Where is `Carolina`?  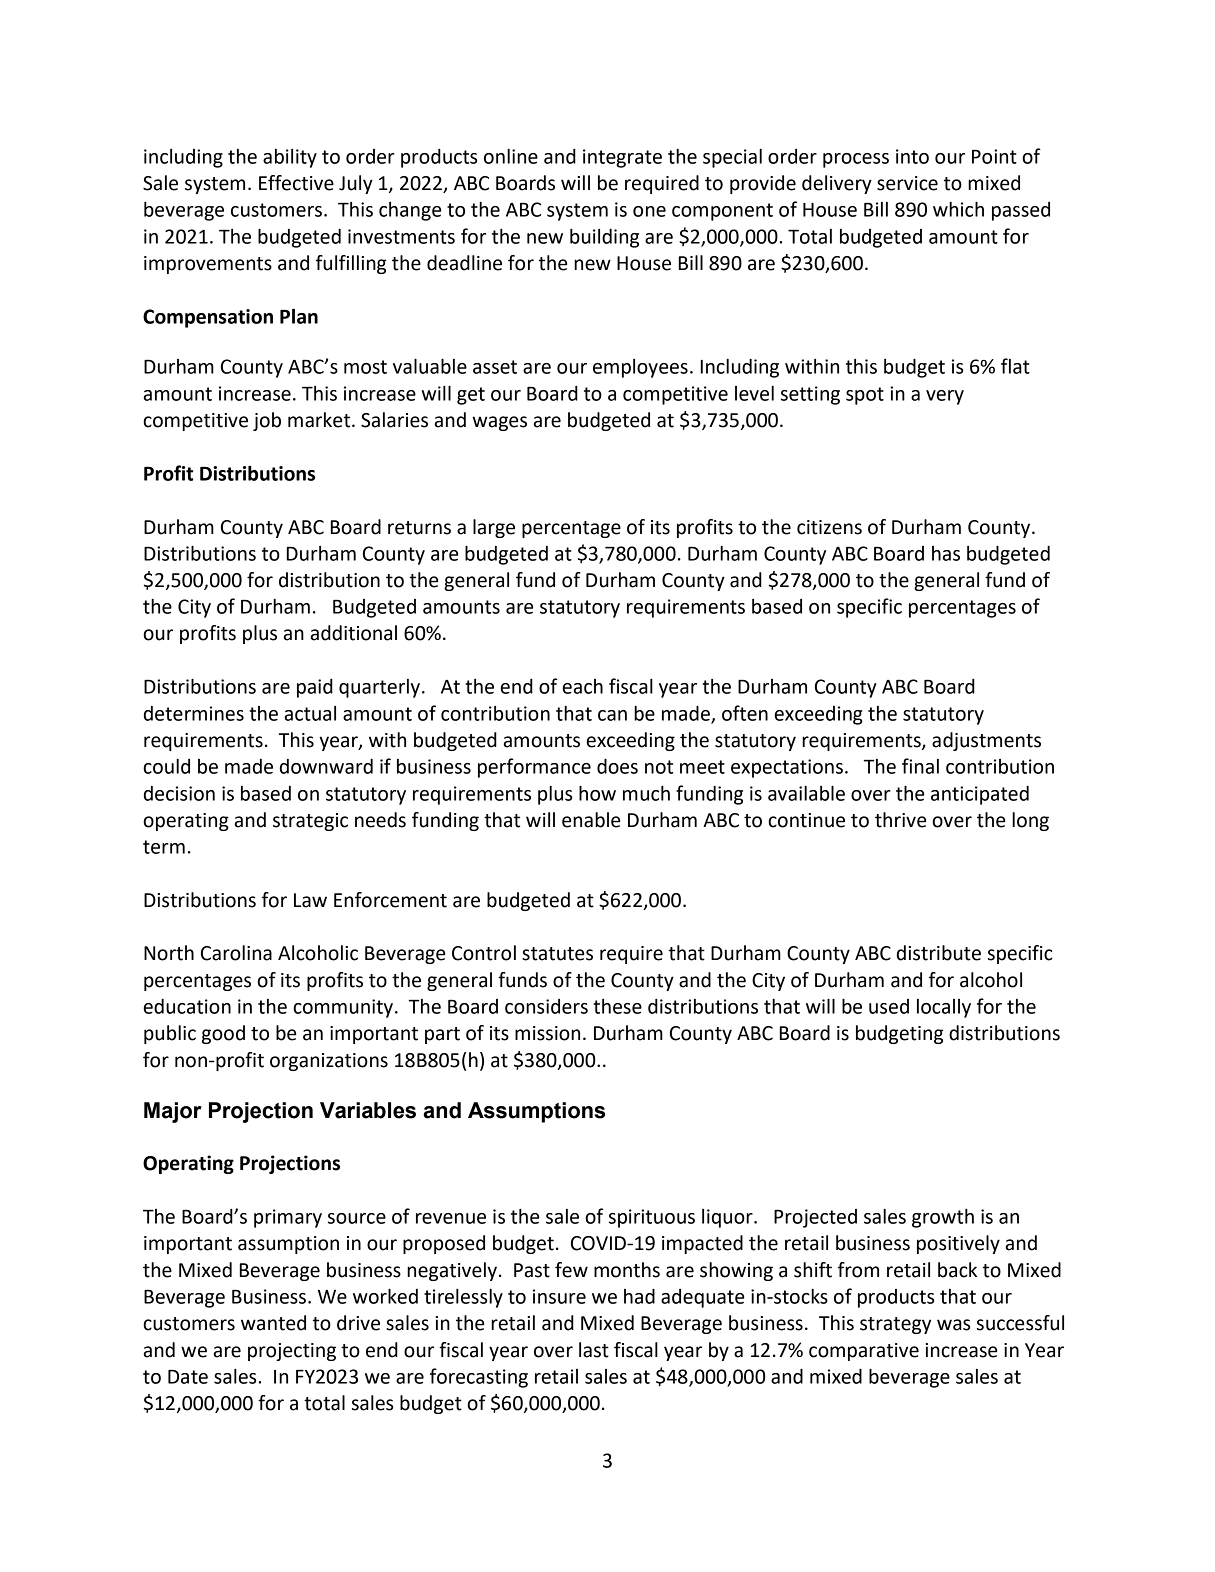
Carolina is located at coordinates (236, 953).
